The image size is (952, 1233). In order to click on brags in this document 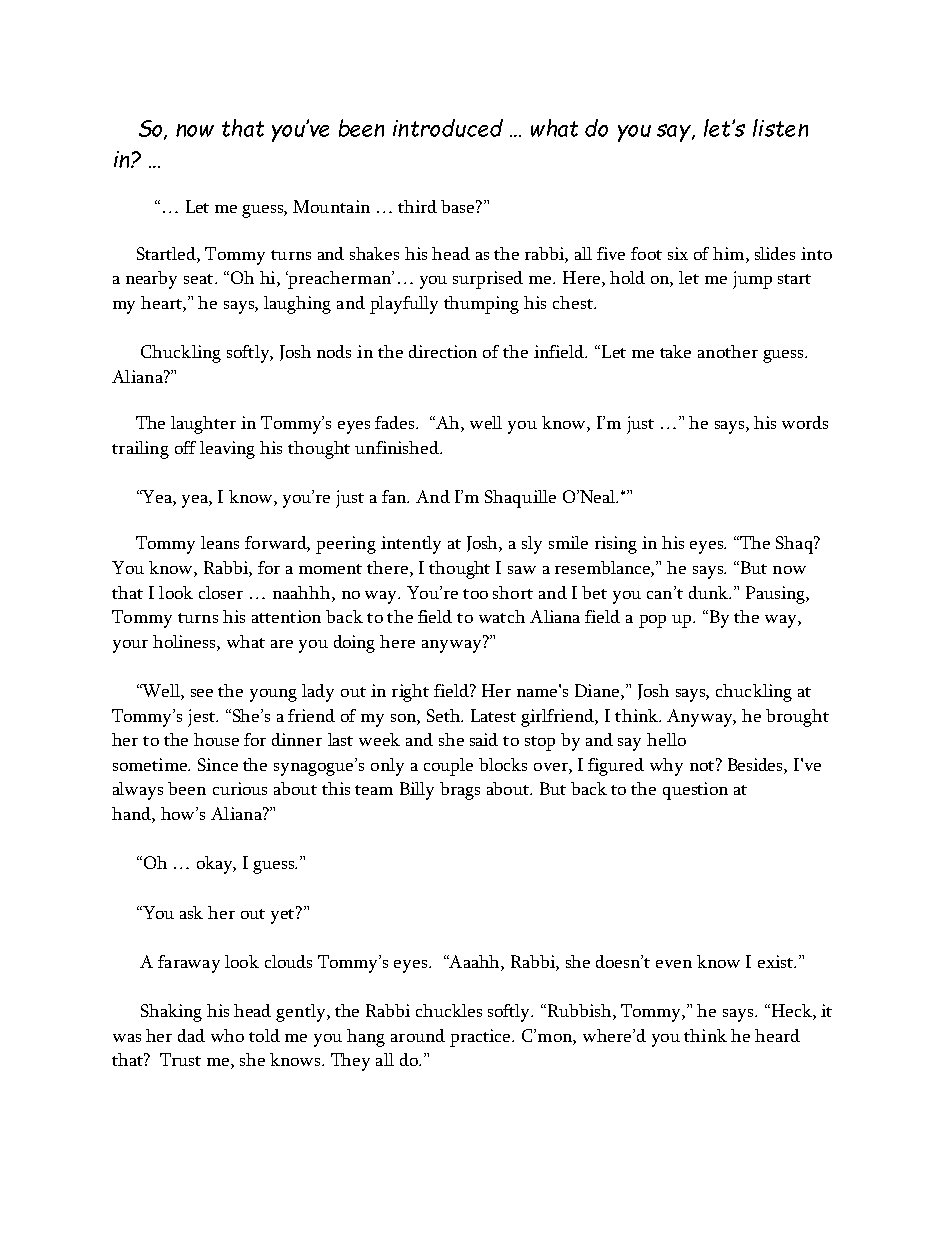, I will do `click(460, 791)`.
